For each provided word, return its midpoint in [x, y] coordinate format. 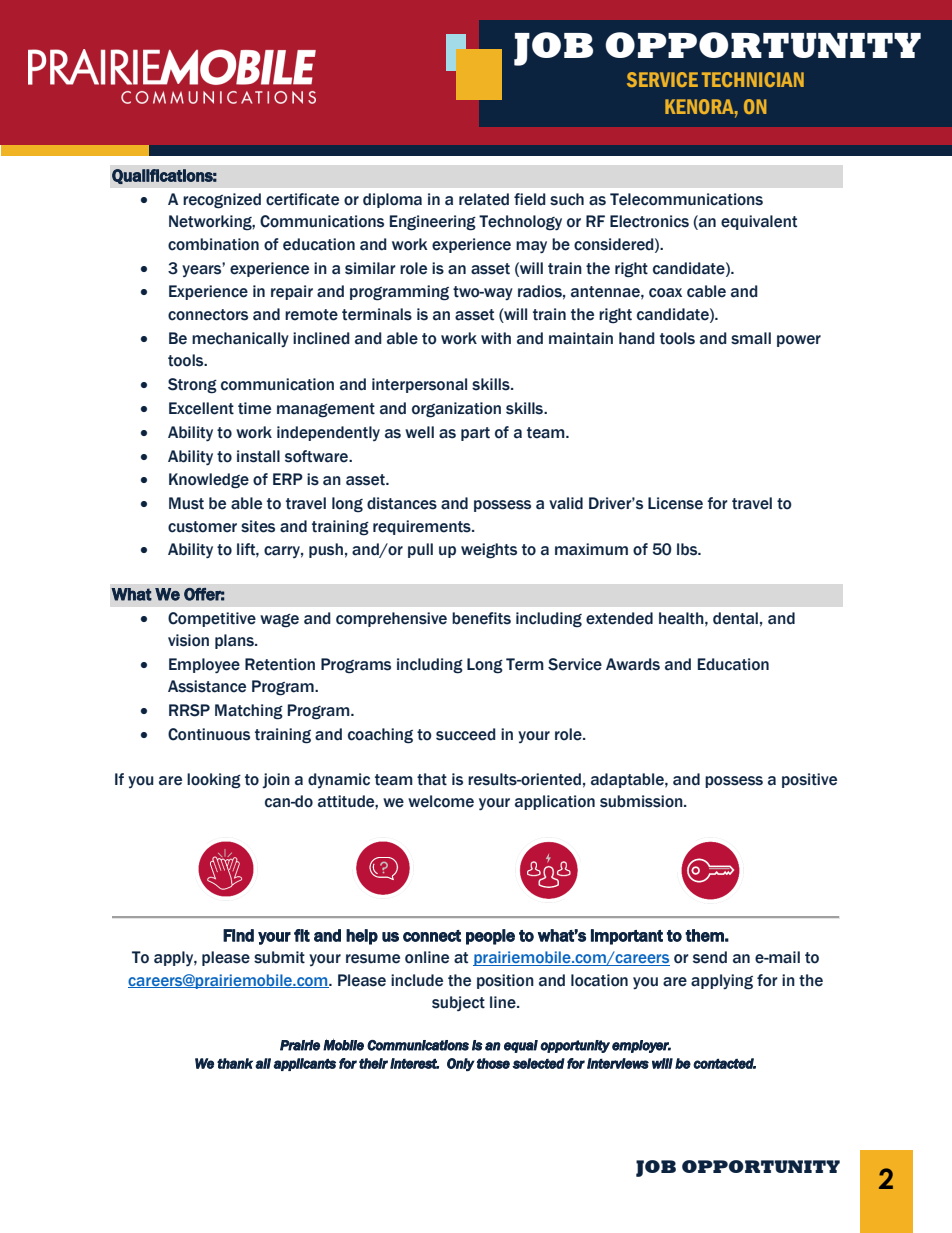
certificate [302, 199]
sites [258, 526]
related [484, 199]
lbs [688, 549]
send [710, 957]
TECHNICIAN [753, 79]
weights [489, 551]
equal [521, 1046]
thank [235, 1063]
